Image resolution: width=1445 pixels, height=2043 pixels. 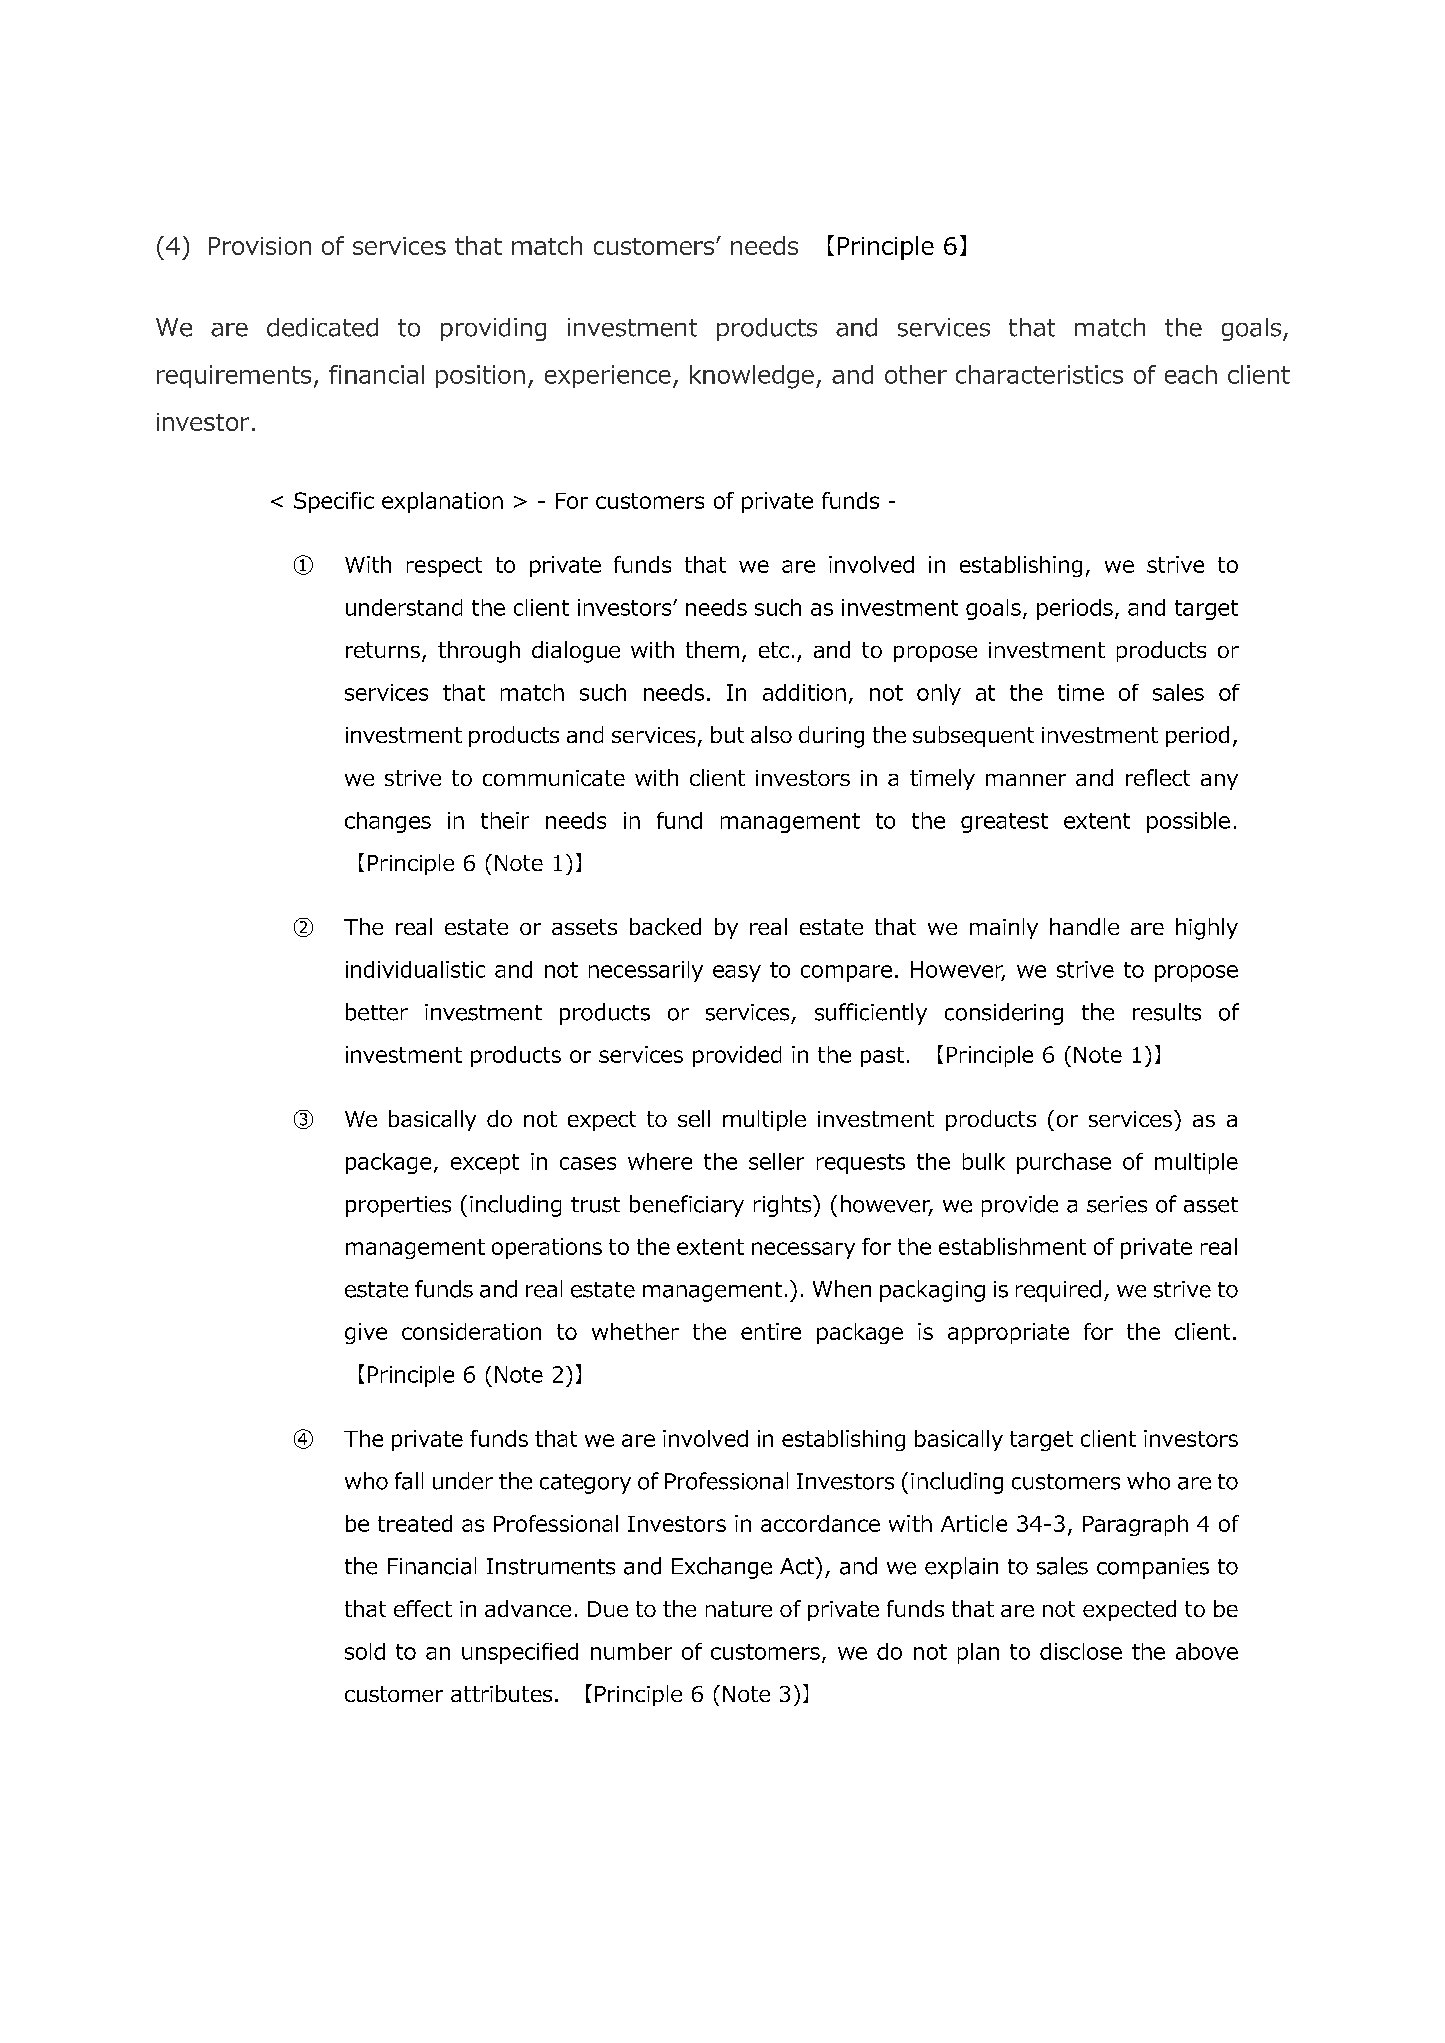 What do you see at coordinates (712, 649) in the screenshot?
I see `them` at bounding box center [712, 649].
